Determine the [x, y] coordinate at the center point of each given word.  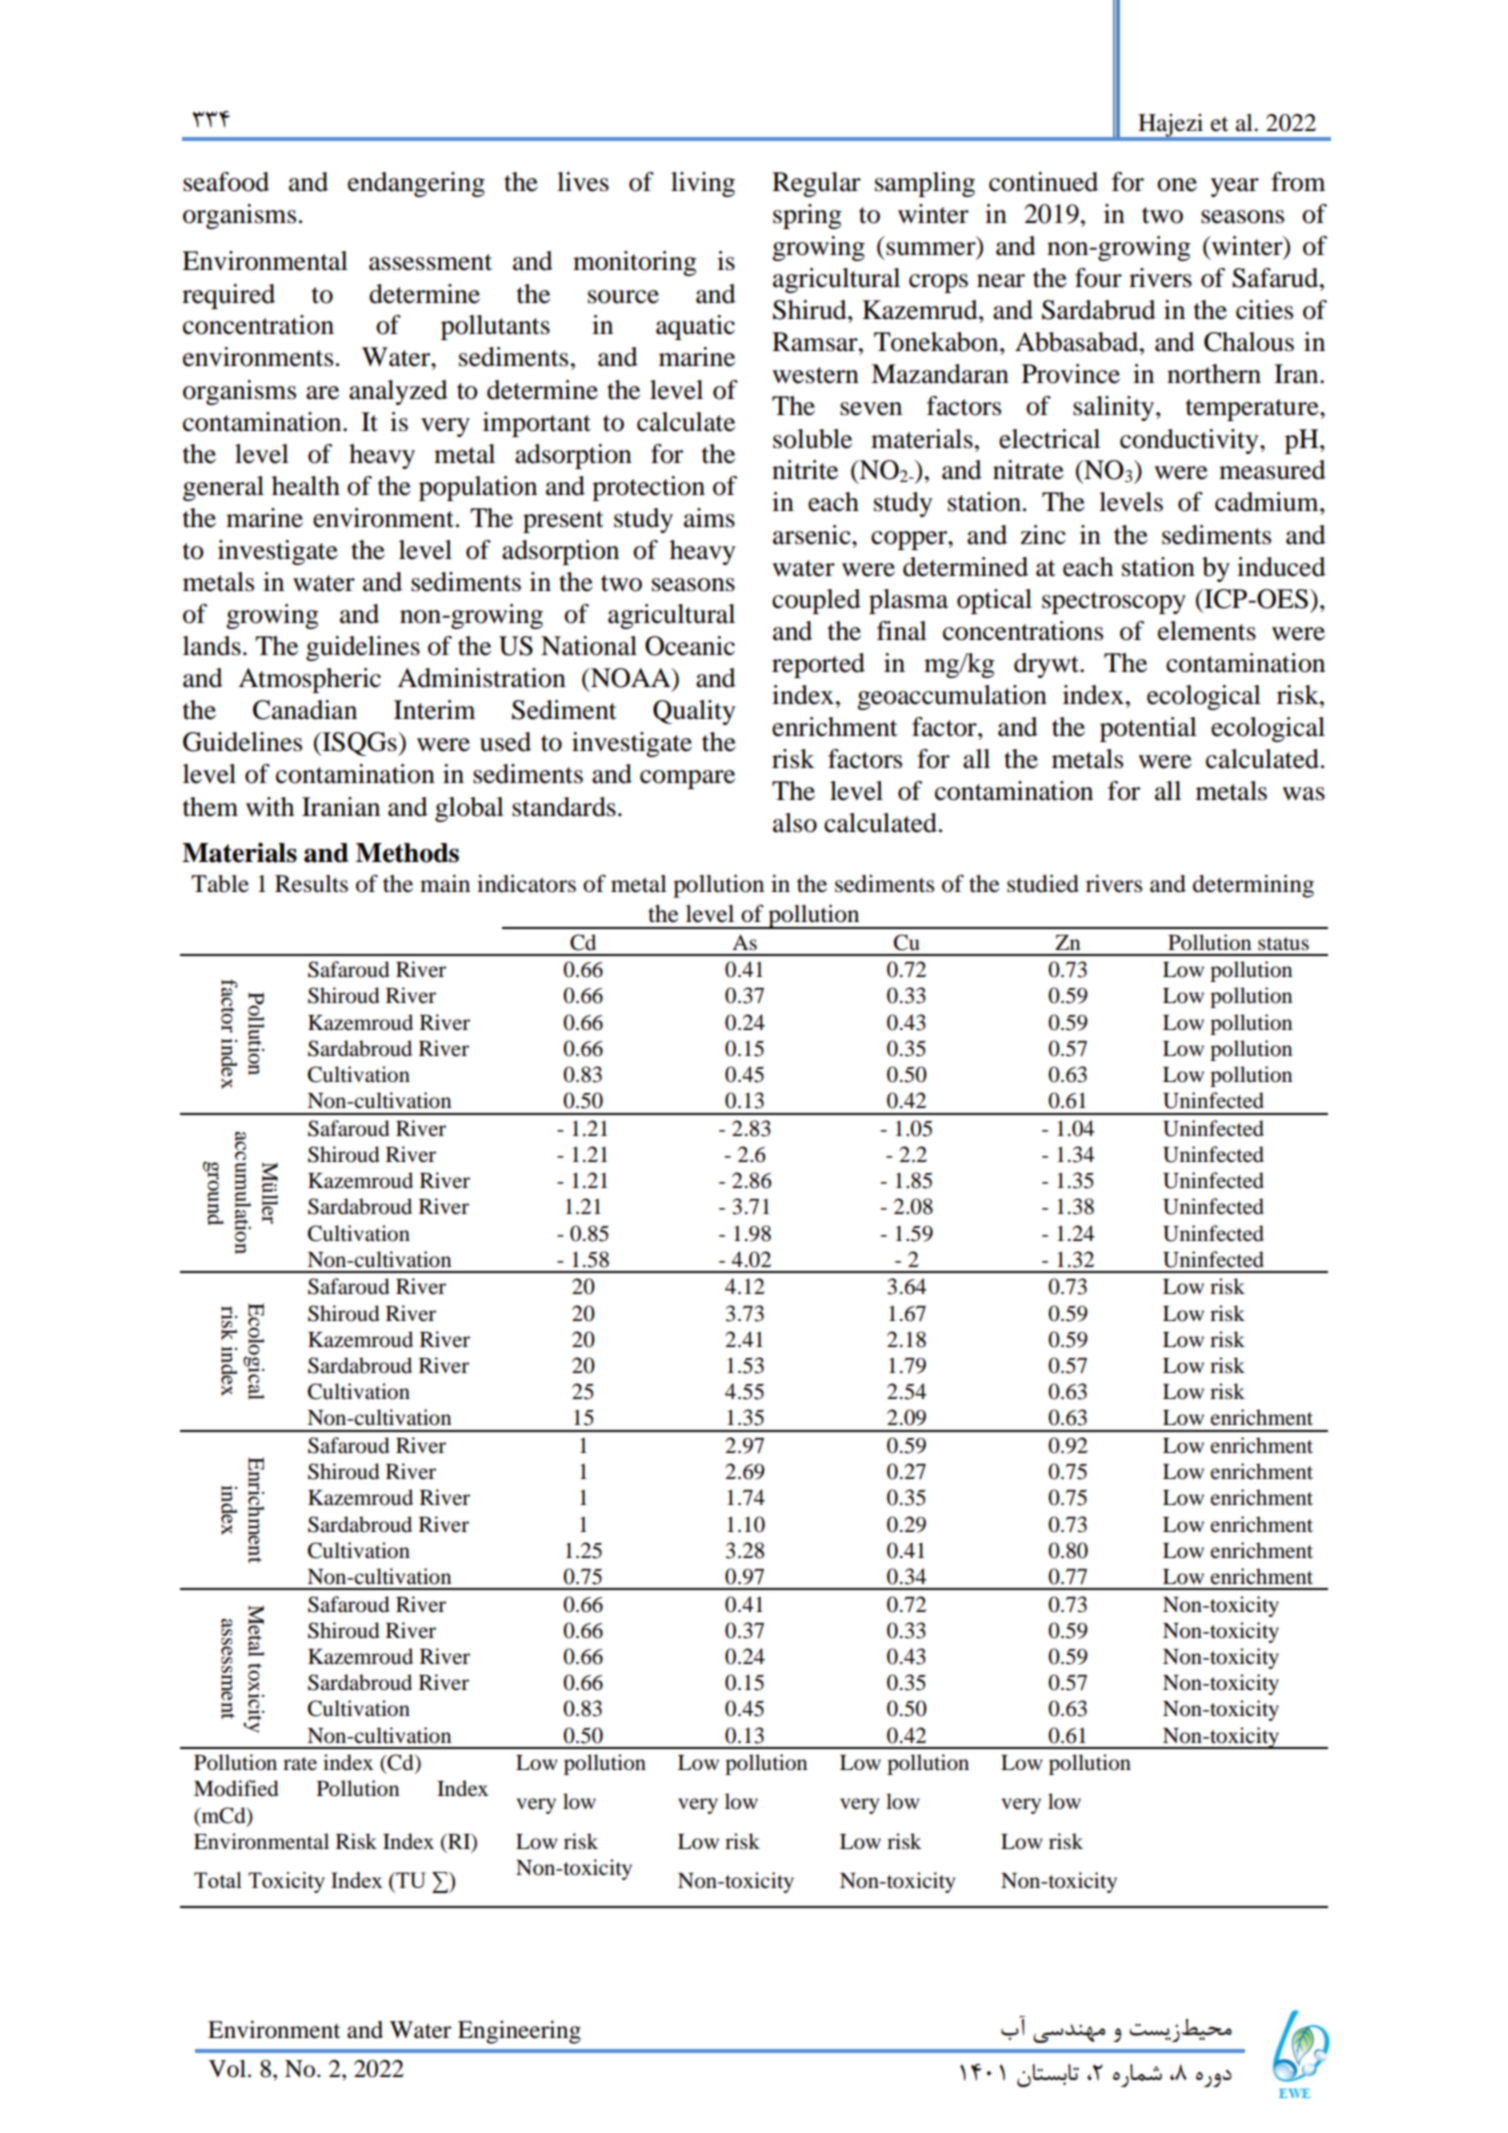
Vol [229, 2069]
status [1283, 944]
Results [311, 884]
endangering [416, 184]
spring [807, 216]
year [1235, 187]
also [795, 823]
